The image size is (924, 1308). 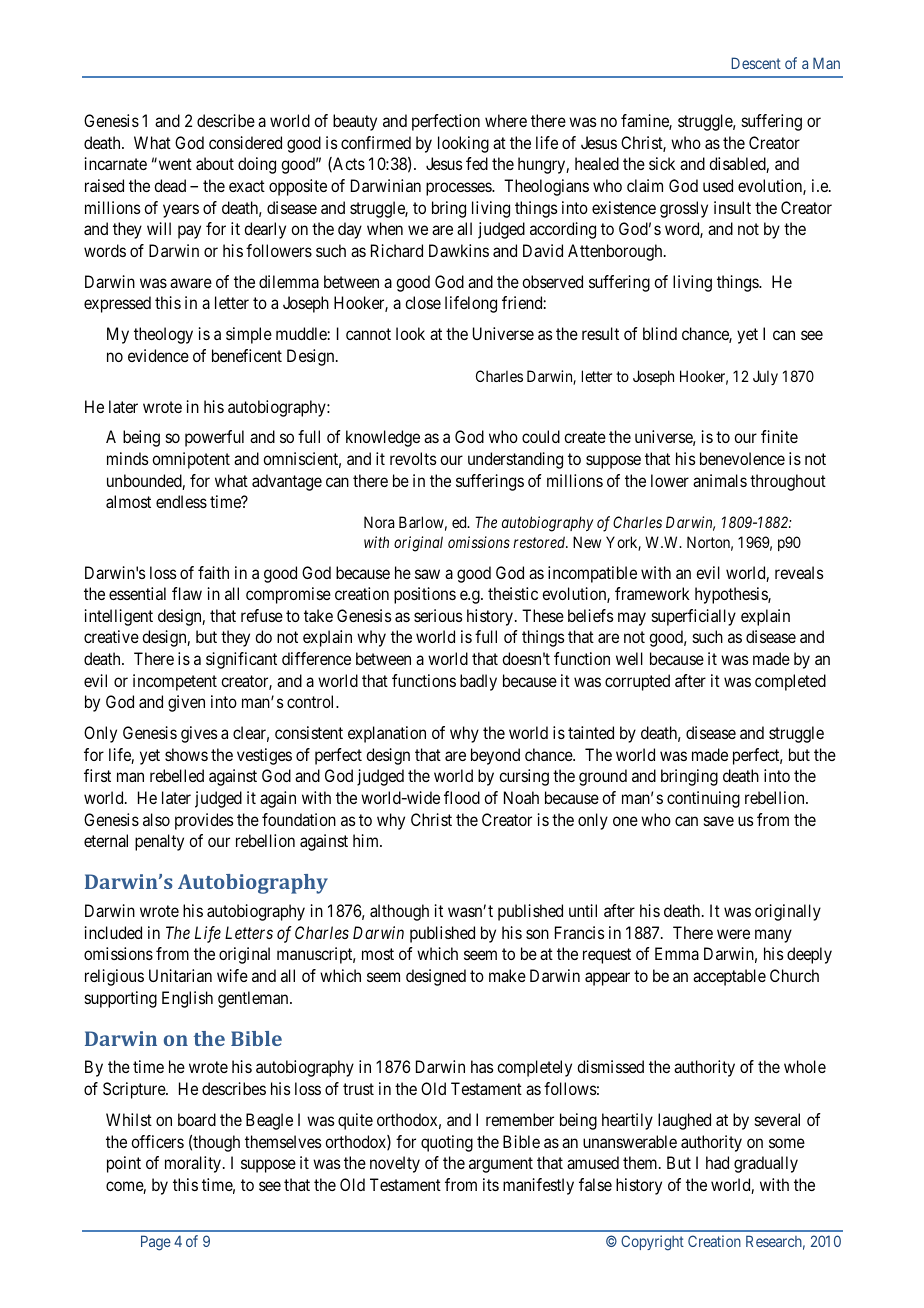 What do you see at coordinates (717, 1162) in the document?
I see `had` at bounding box center [717, 1162].
